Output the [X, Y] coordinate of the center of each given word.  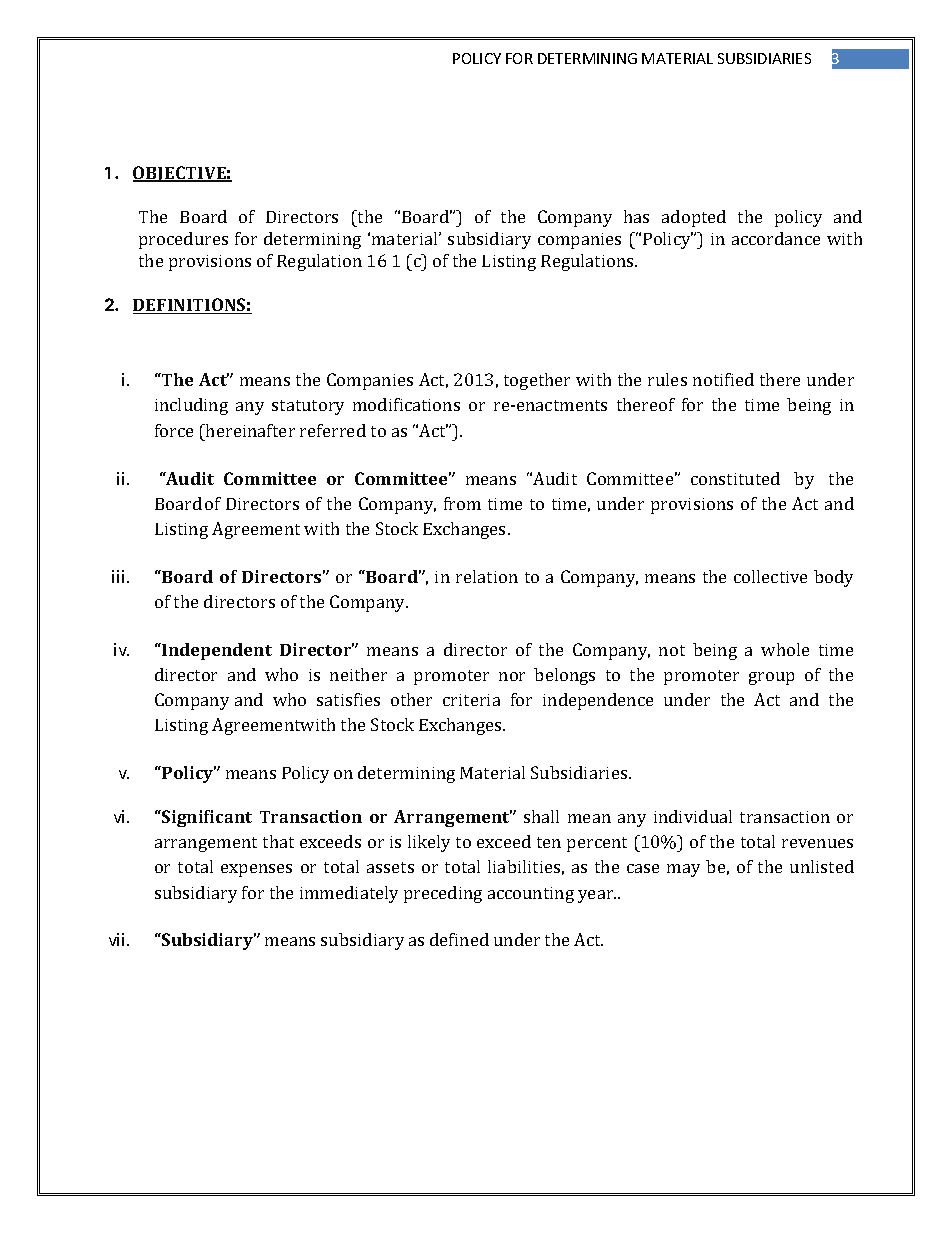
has [636, 216]
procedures [183, 240]
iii [118, 576]
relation [487, 576]
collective [770, 576]
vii [116, 939]
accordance [776, 238]
